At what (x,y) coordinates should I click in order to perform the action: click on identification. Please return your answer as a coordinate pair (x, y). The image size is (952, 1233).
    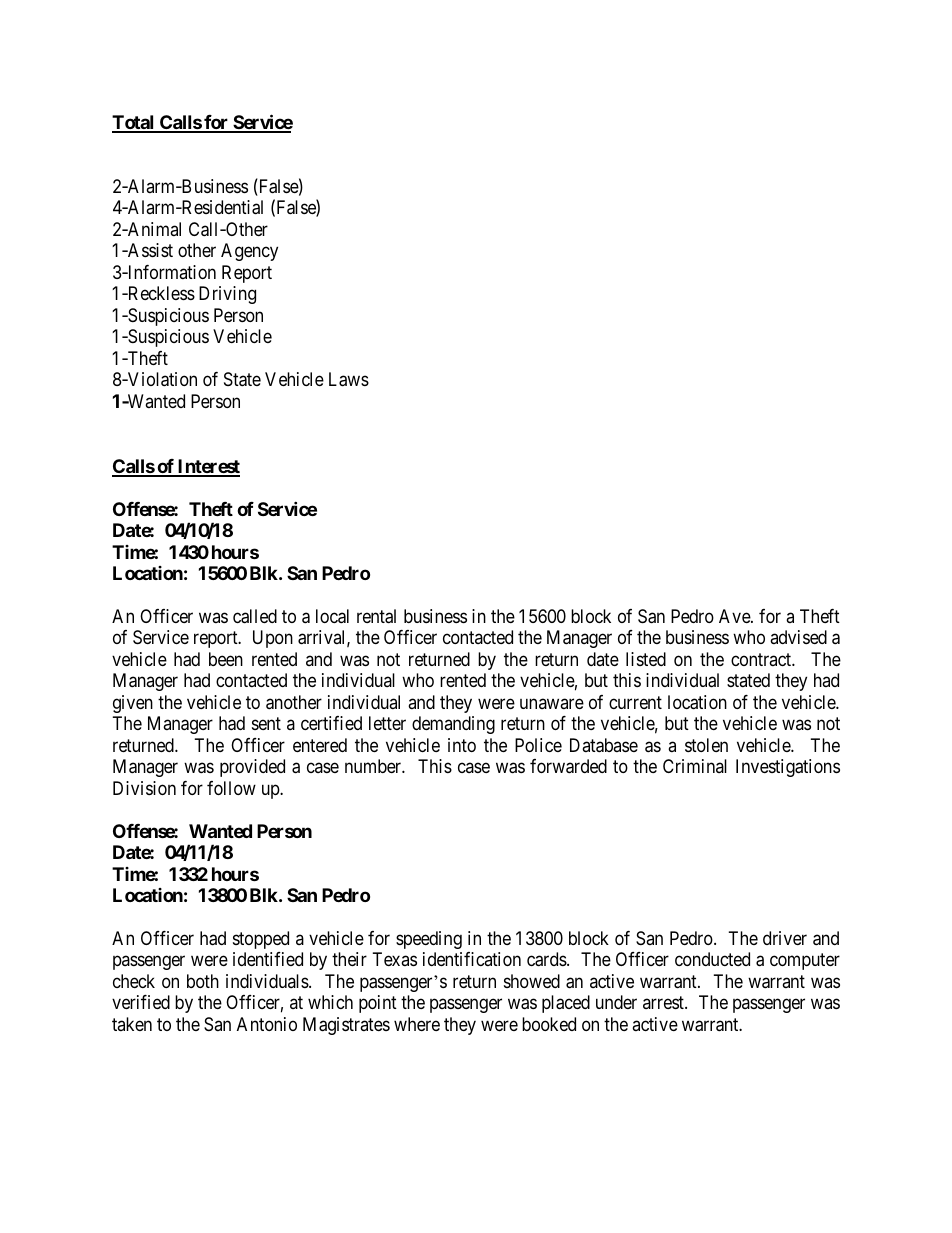
    Looking at the image, I should click on (472, 959).
